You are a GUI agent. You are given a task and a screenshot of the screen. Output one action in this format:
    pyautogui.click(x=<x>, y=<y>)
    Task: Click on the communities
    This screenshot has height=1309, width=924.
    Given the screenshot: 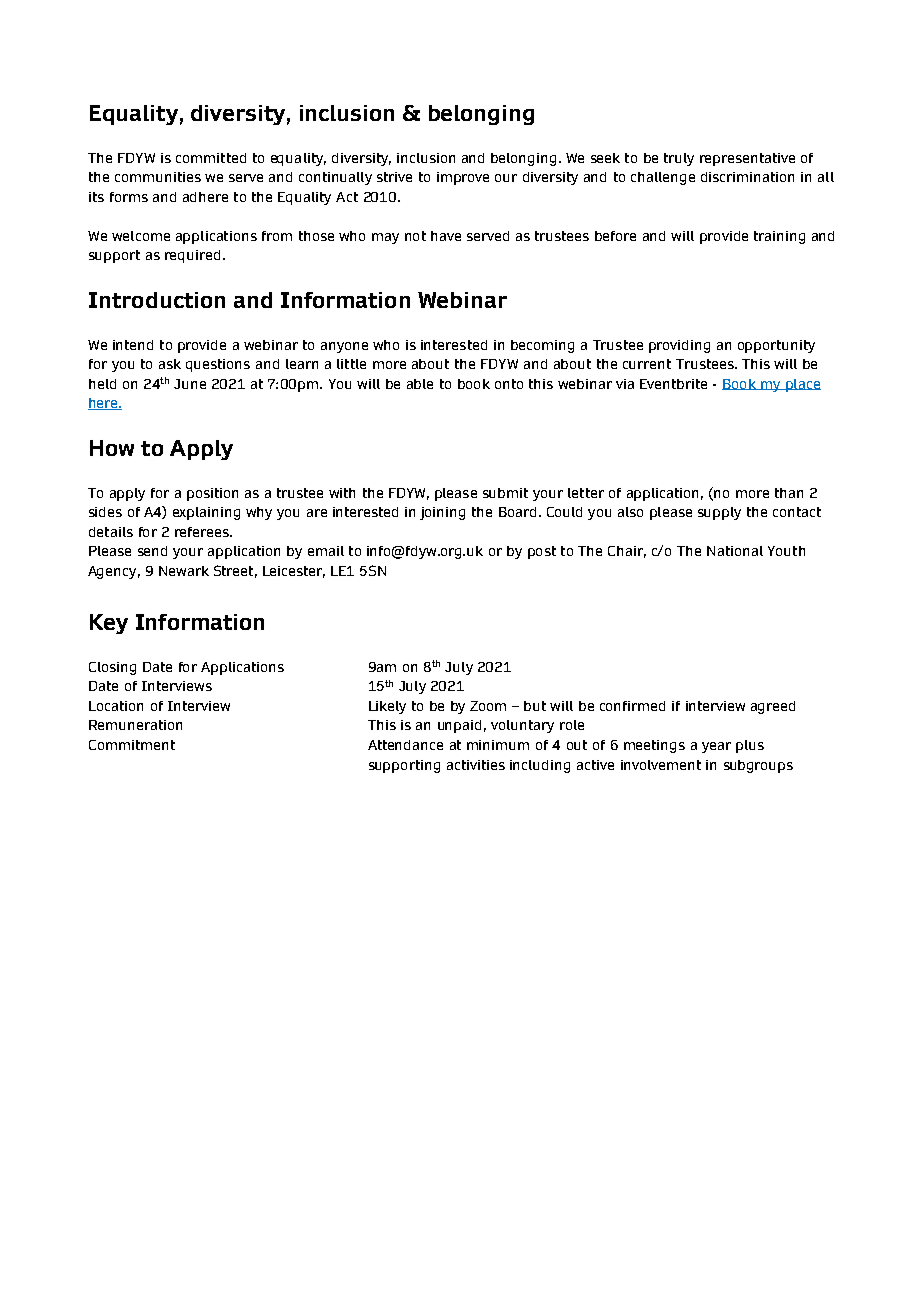 What is the action you would take?
    pyautogui.click(x=158, y=177)
